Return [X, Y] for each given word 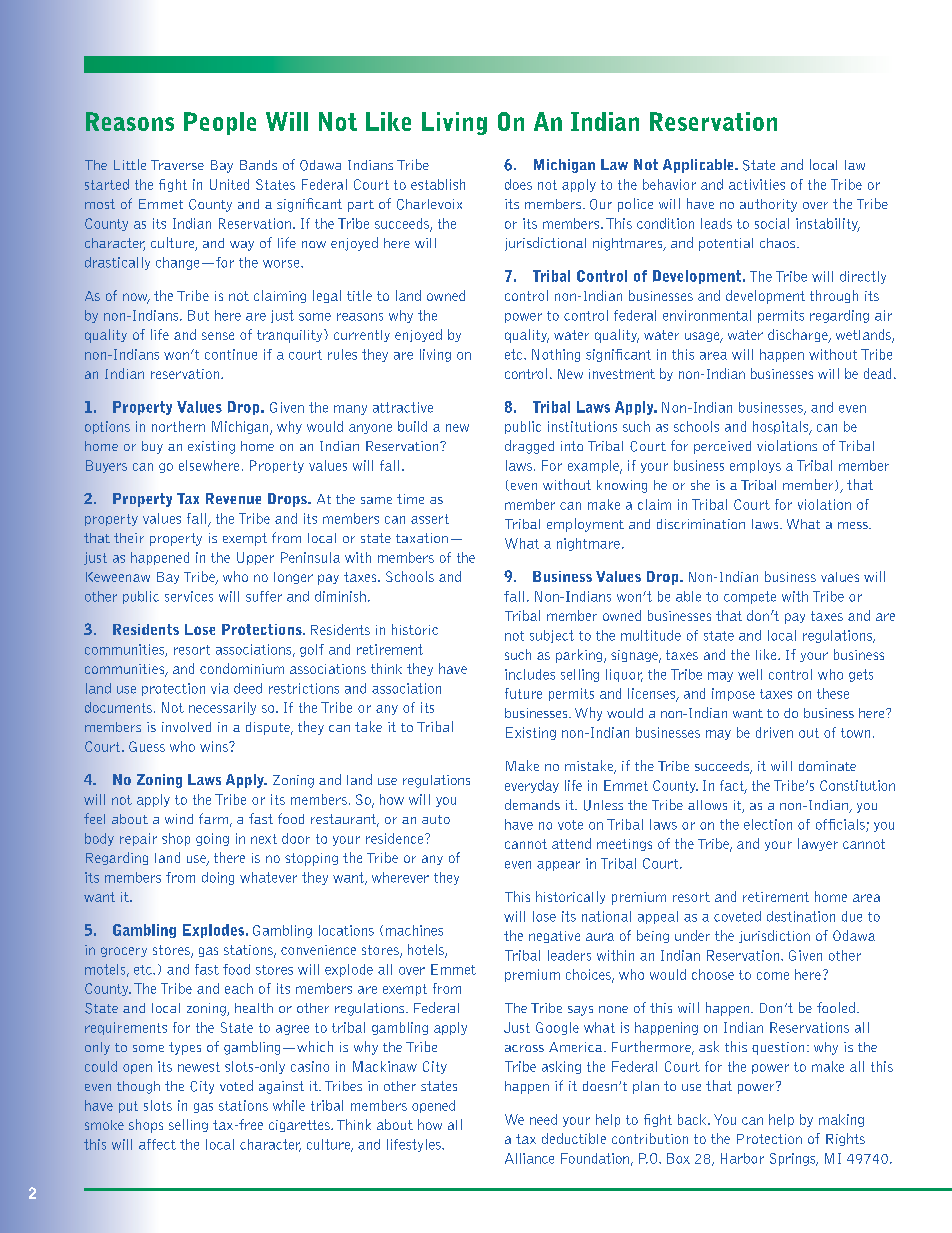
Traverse [177, 165]
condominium [242, 668]
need [543, 1119]
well [750, 674]
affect [157, 1144]
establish [438, 184]
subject [552, 636]
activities [757, 184]
